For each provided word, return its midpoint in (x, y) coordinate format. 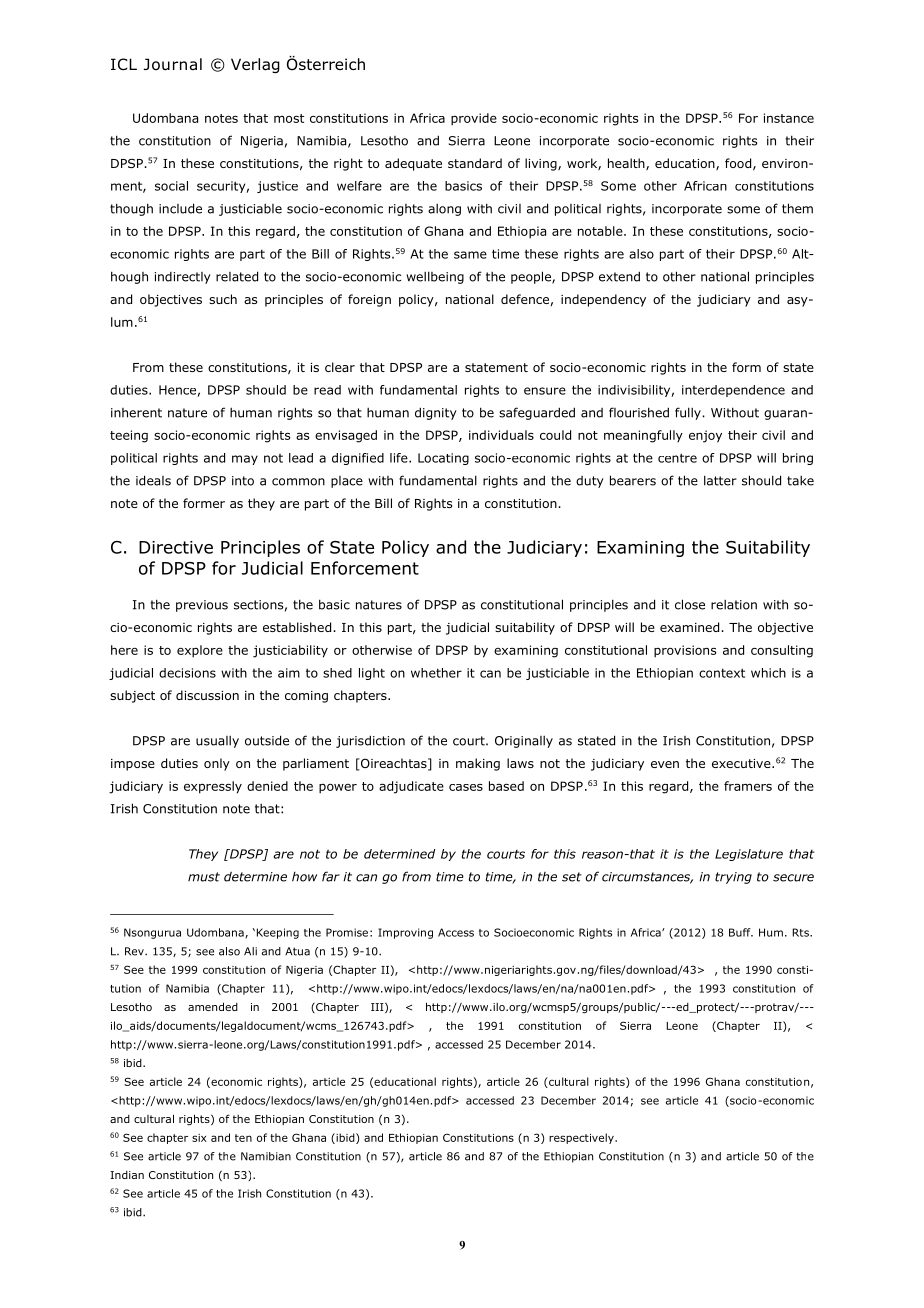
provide (474, 119)
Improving (405, 933)
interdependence (733, 391)
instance (789, 118)
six (199, 1138)
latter (720, 480)
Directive (176, 547)
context (722, 673)
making (478, 764)
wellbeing (435, 277)
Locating (443, 459)
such (223, 299)
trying (733, 878)
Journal (173, 64)
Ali (250, 951)
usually (217, 742)
